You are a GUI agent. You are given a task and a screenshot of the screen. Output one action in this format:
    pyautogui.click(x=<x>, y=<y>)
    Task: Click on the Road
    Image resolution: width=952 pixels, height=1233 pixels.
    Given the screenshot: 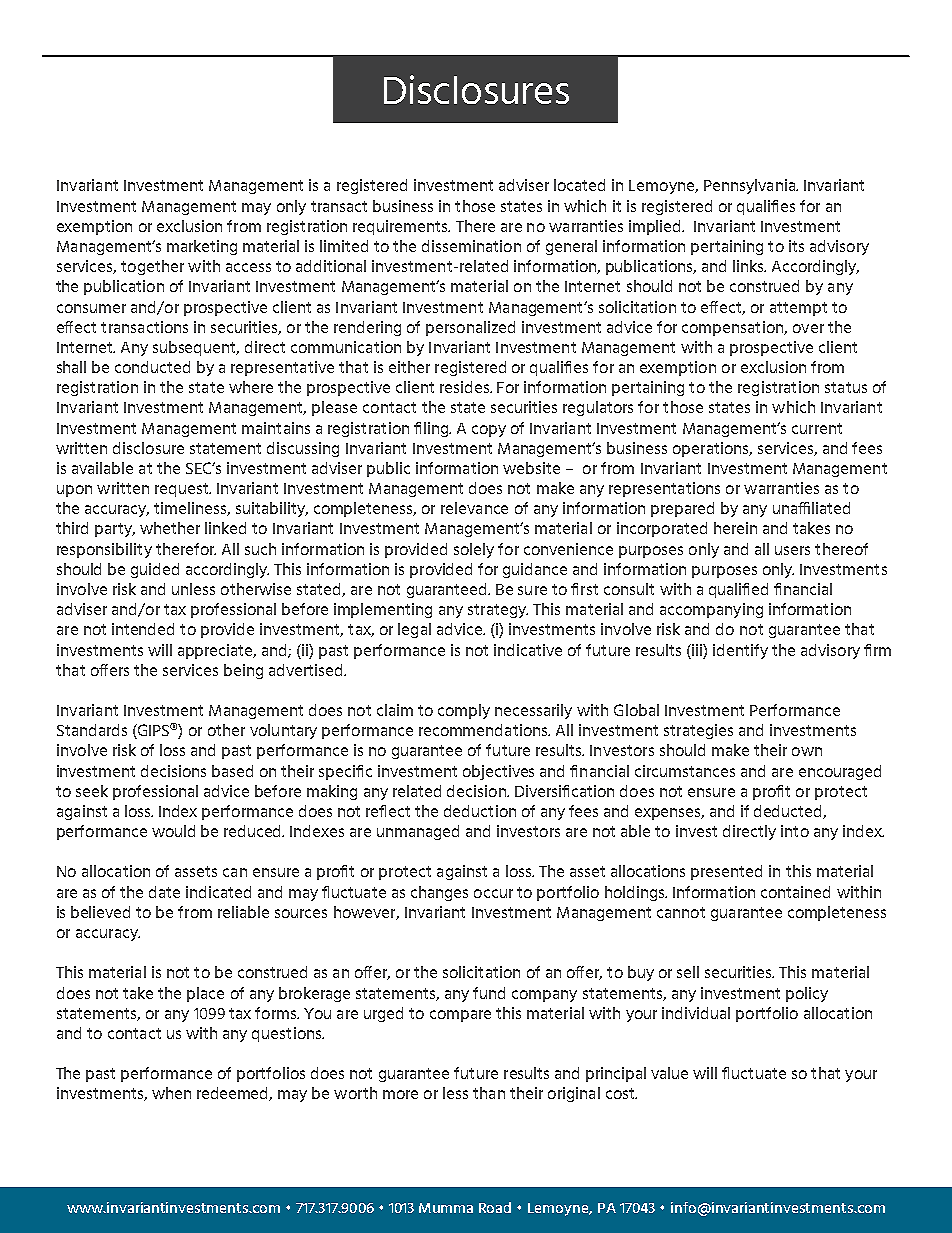 What is the action you would take?
    pyautogui.click(x=495, y=1207)
